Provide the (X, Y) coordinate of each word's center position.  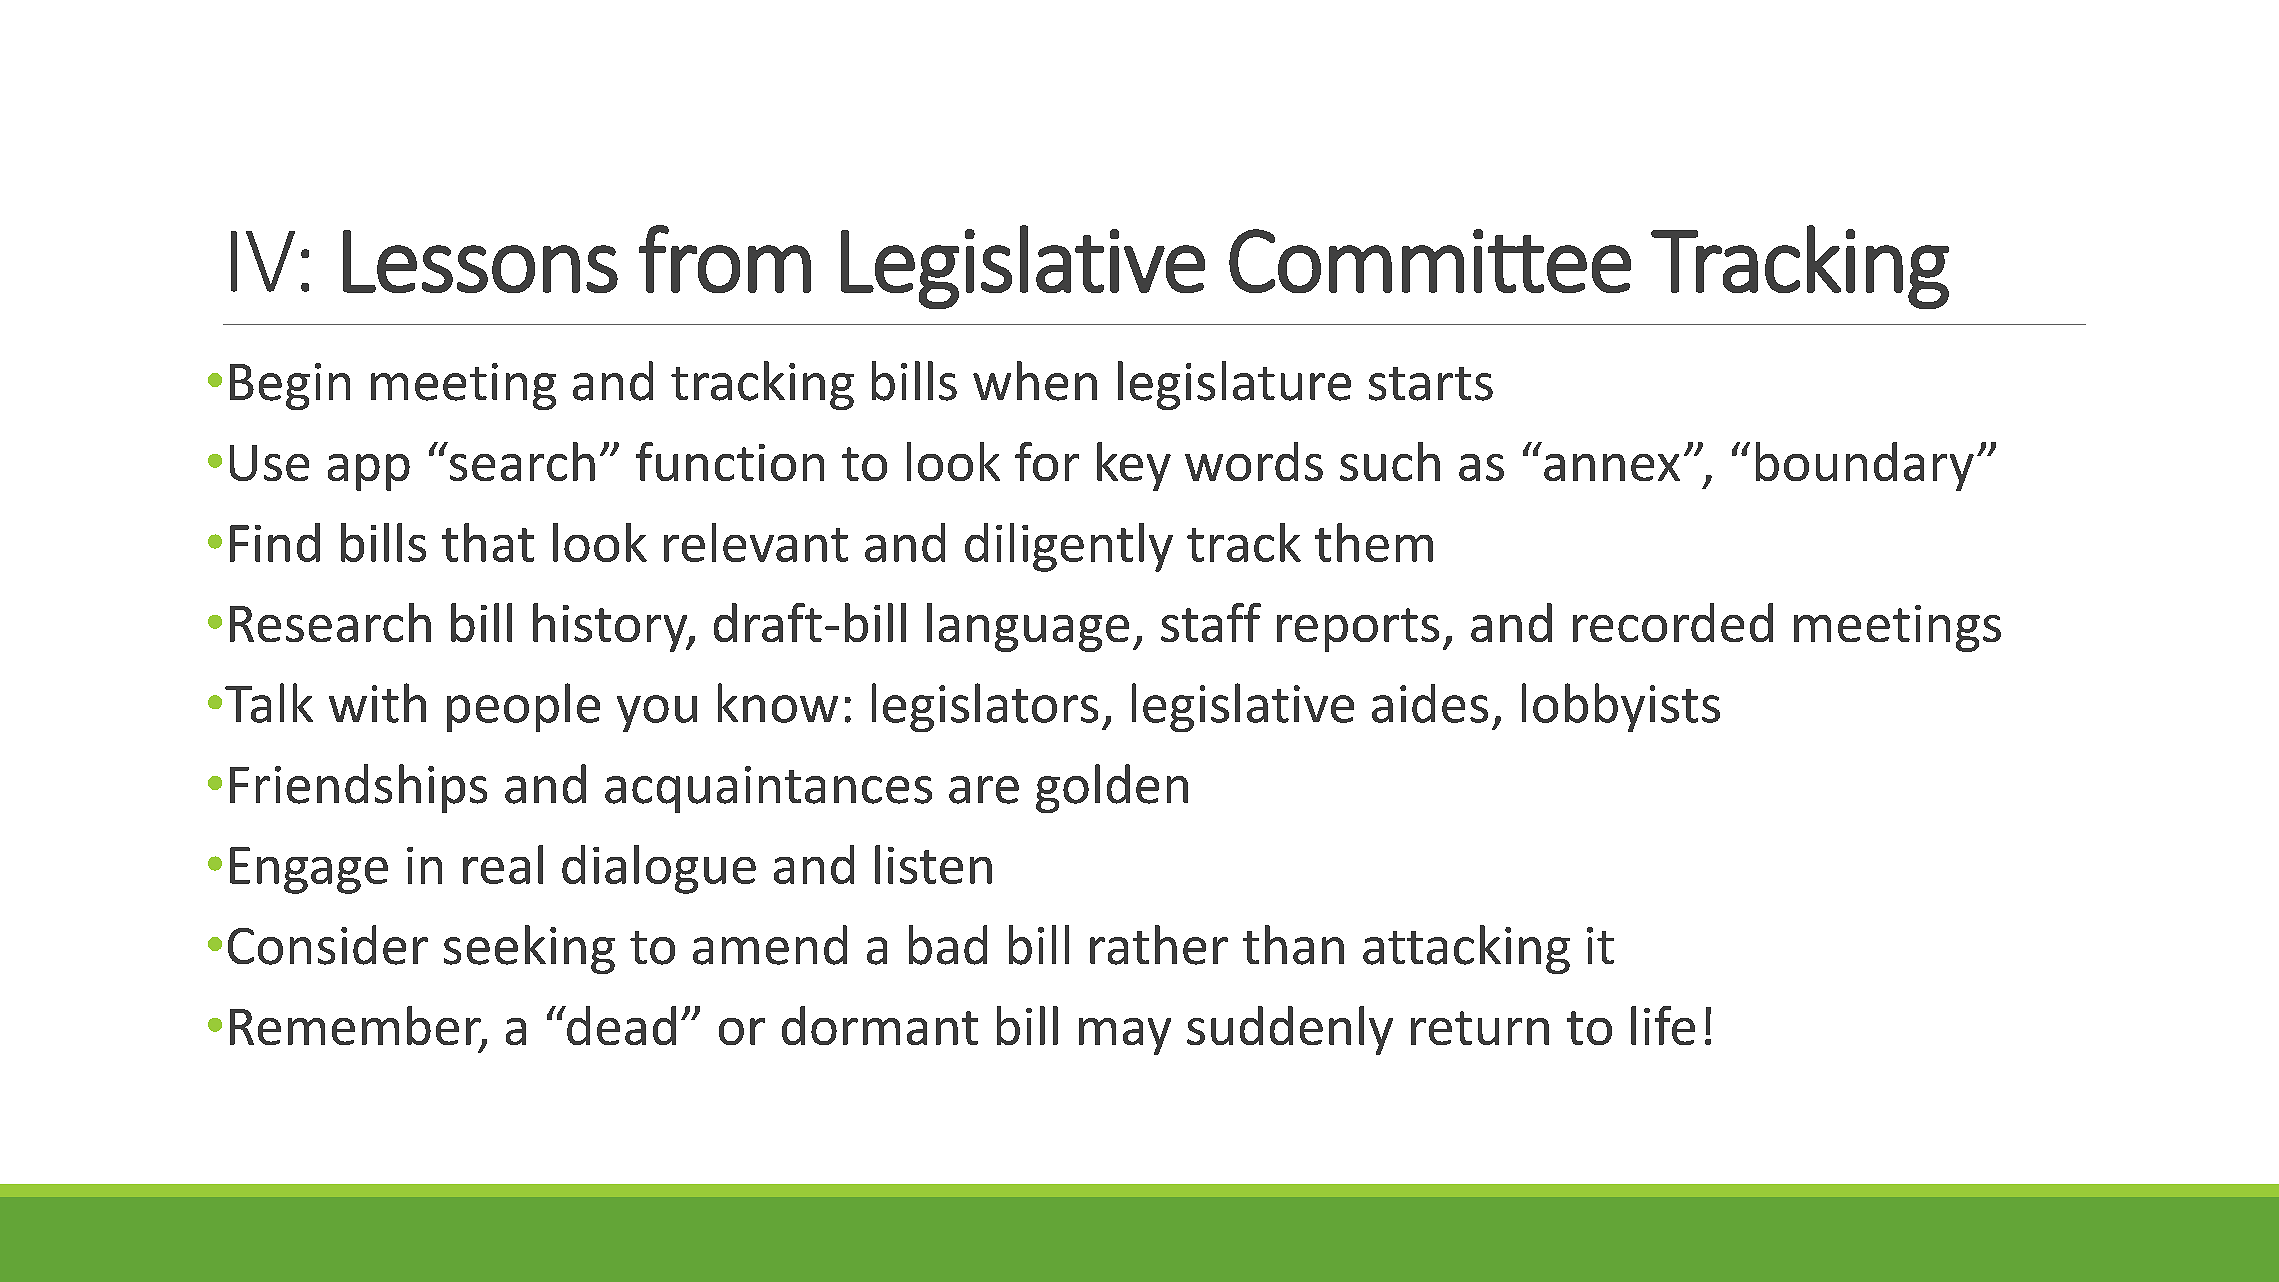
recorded (1673, 622)
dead (620, 1025)
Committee (1430, 261)
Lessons (480, 261)
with (377, 703)
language (1028, 627)
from (725, 259)
